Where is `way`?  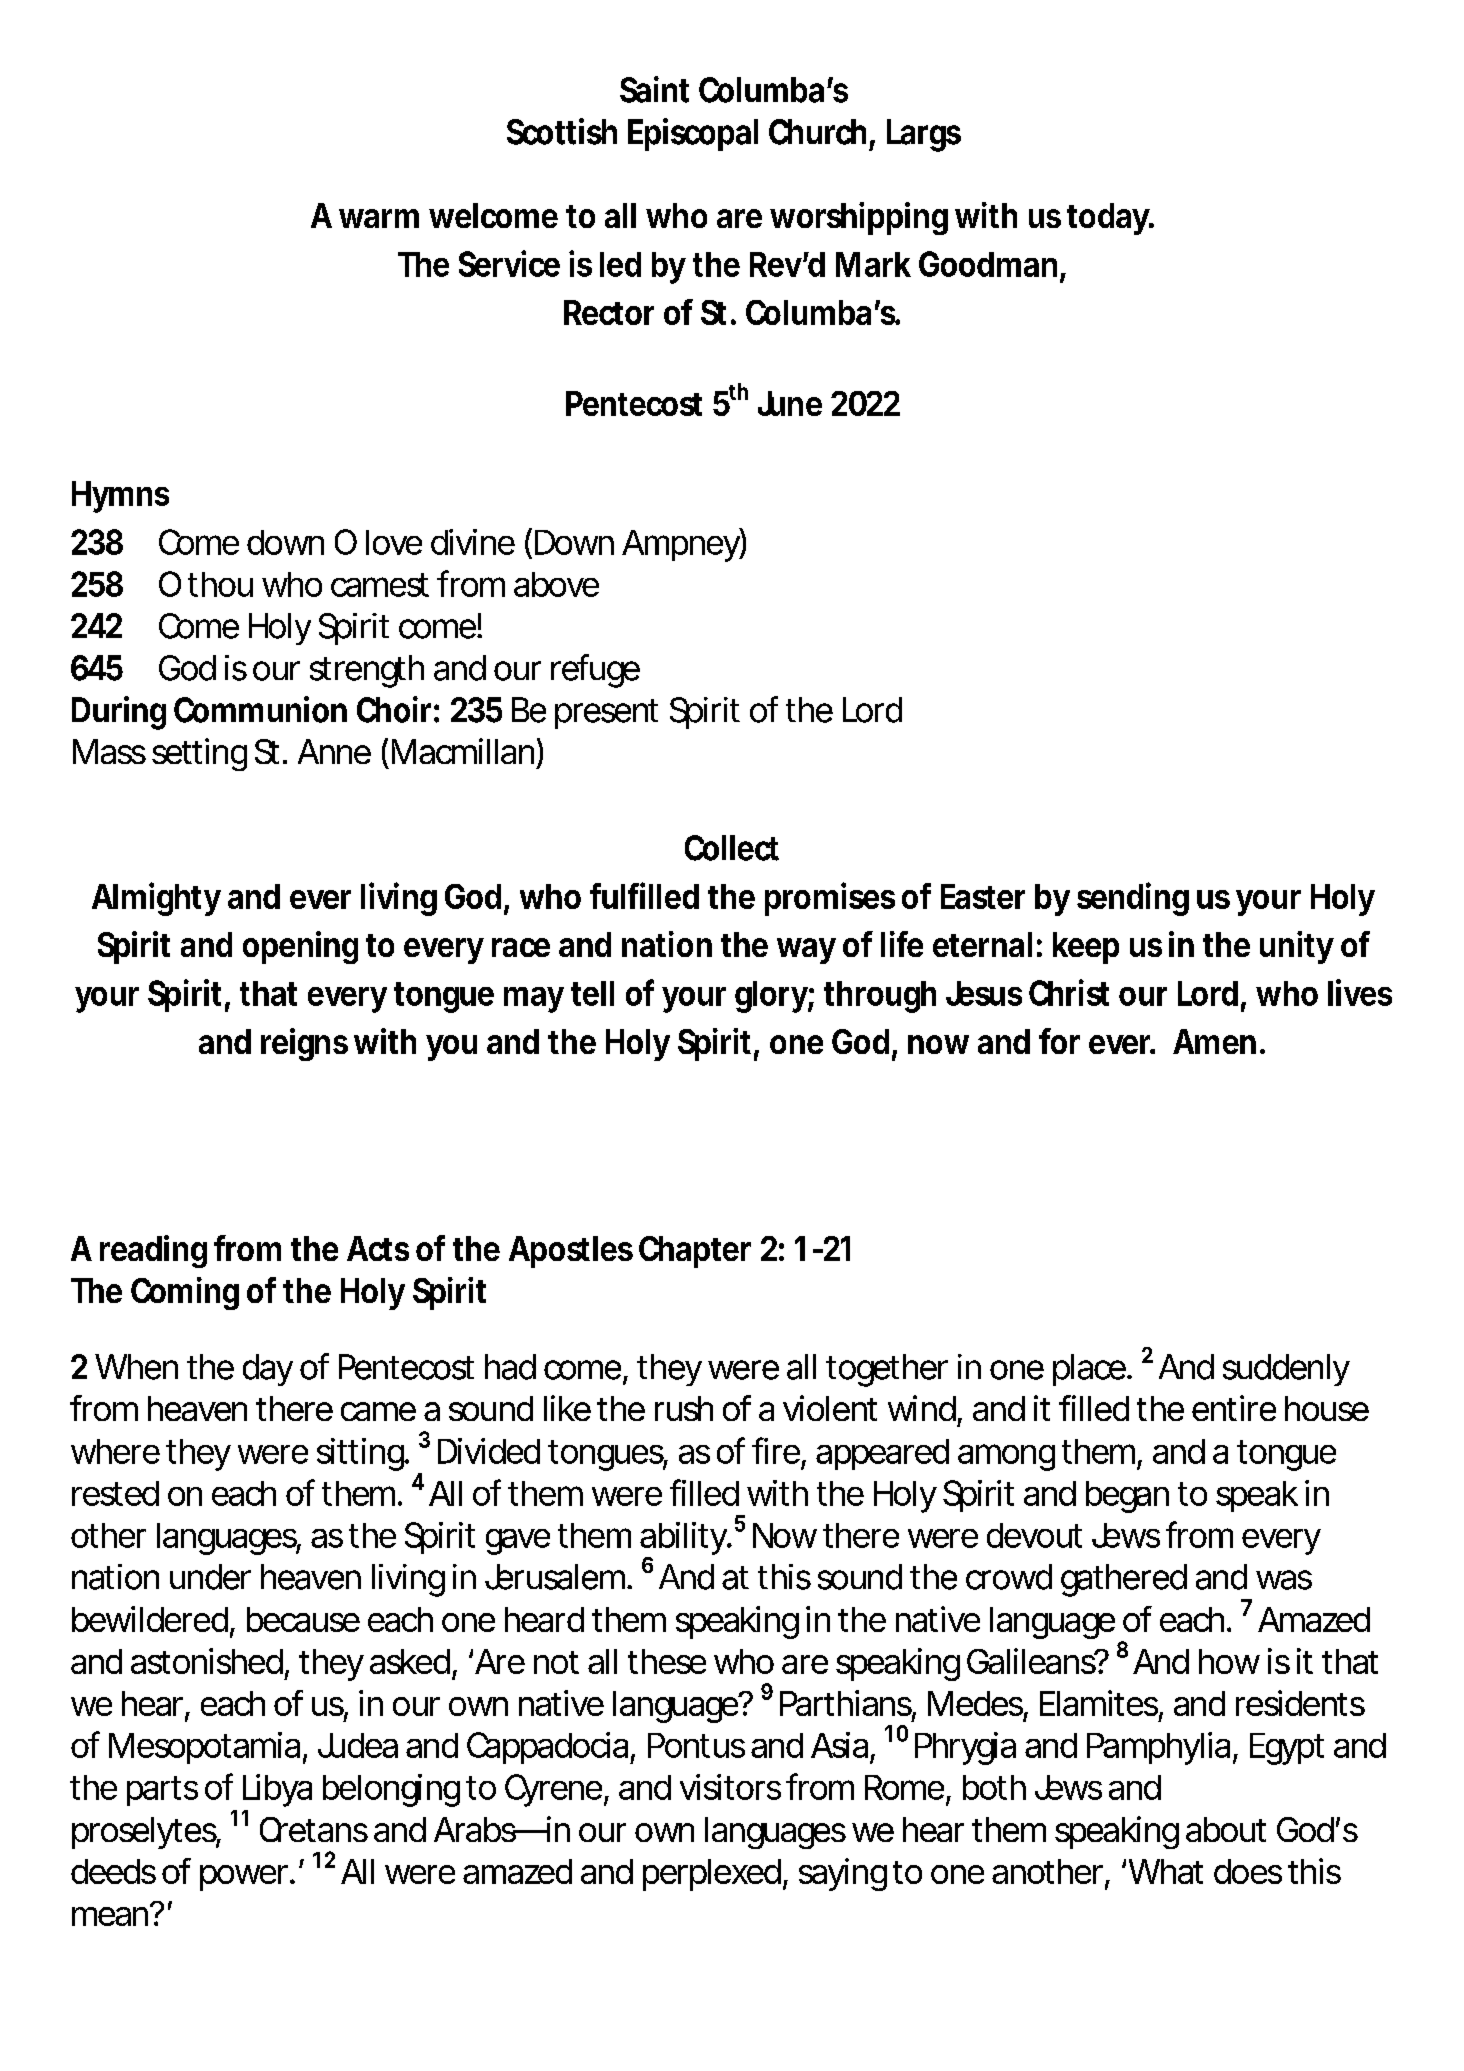 way is located at coordinates (806, 951).
